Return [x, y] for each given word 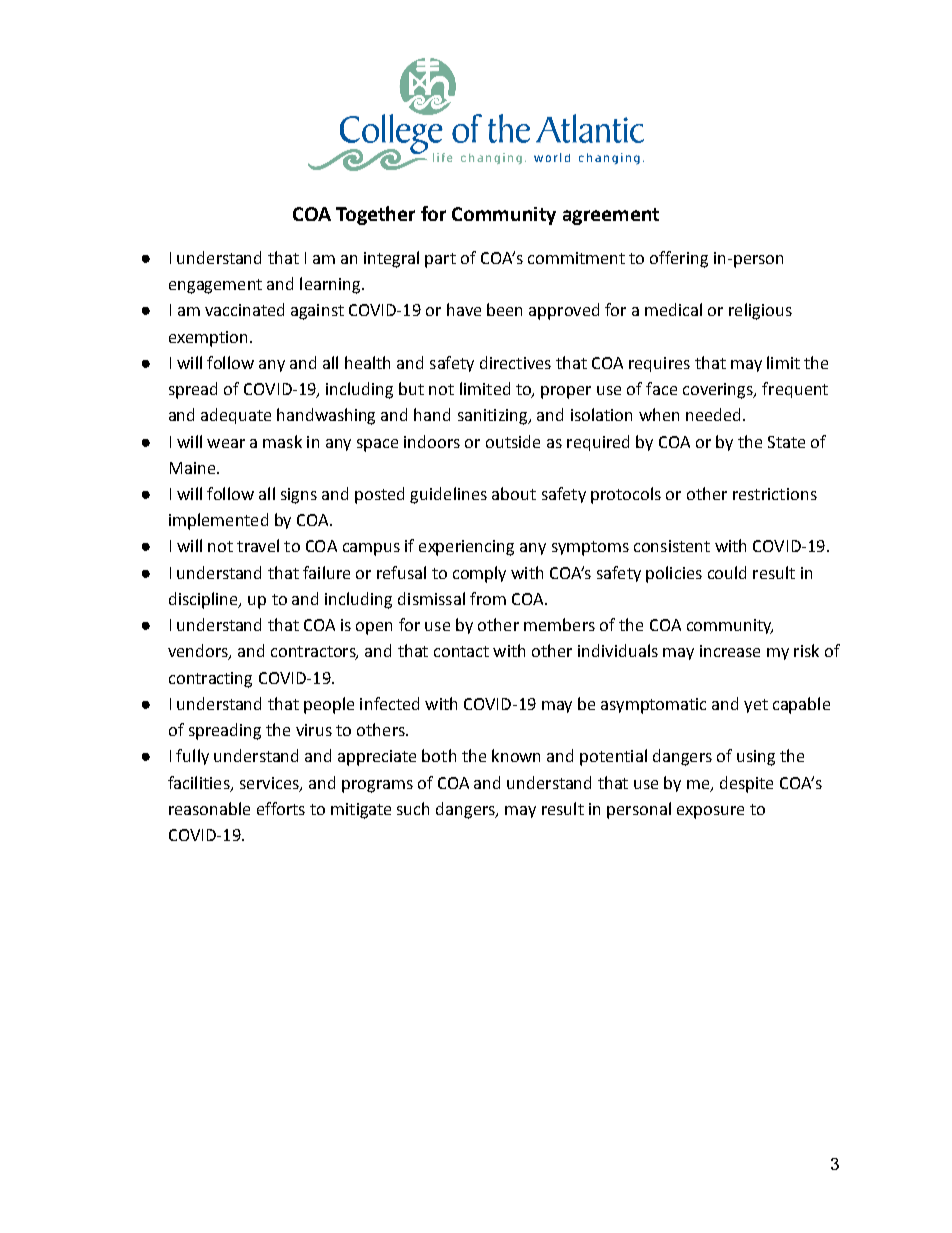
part [440, 260]
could [727, 572]
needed [713, 414]
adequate [236, 416]
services [270, 784]
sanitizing [494, 417]
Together [375, 215]
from [488, 598]
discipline [205, 600]
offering [679, 259]
